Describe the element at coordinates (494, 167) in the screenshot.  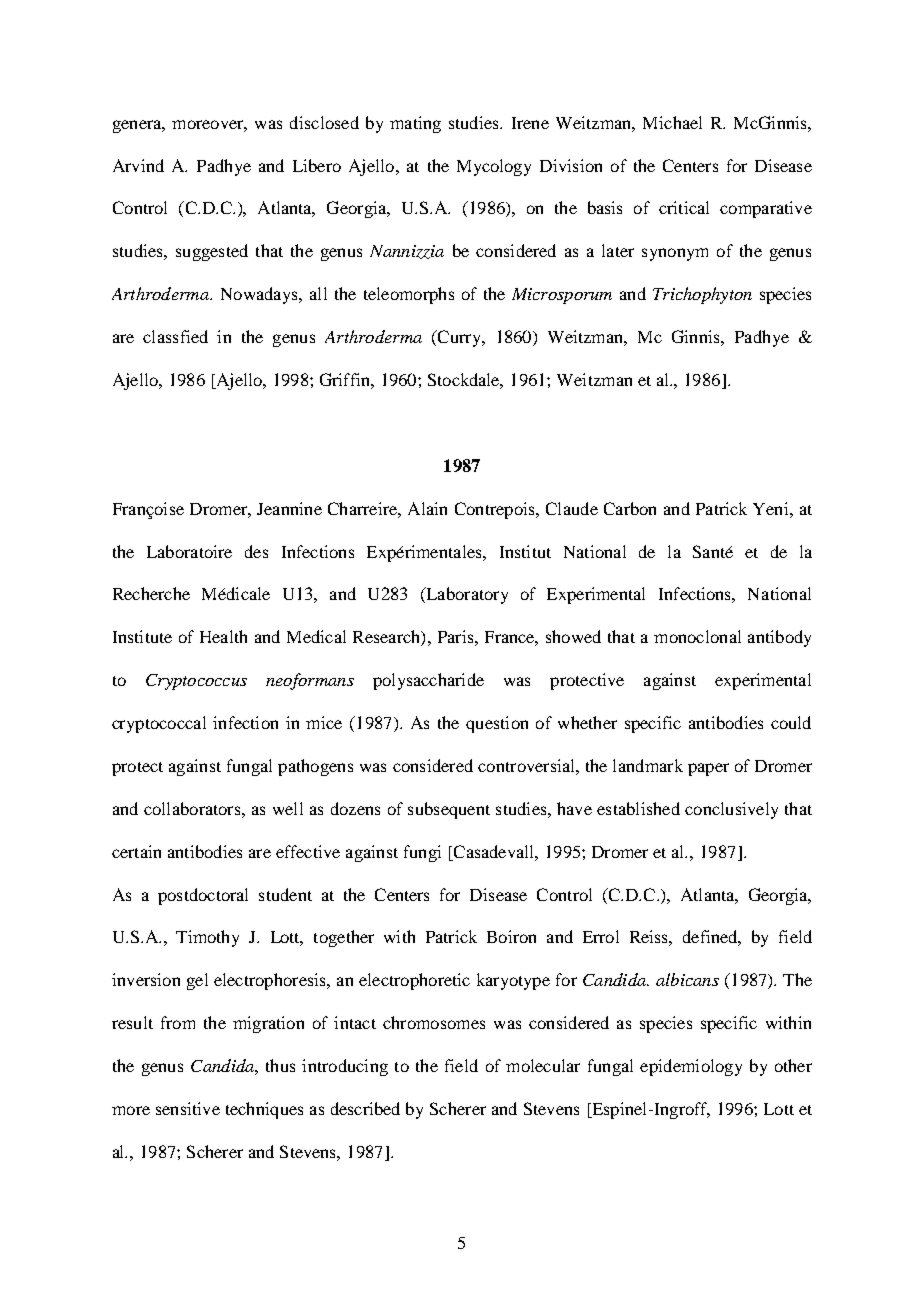
I see `Mycology` at that location.
